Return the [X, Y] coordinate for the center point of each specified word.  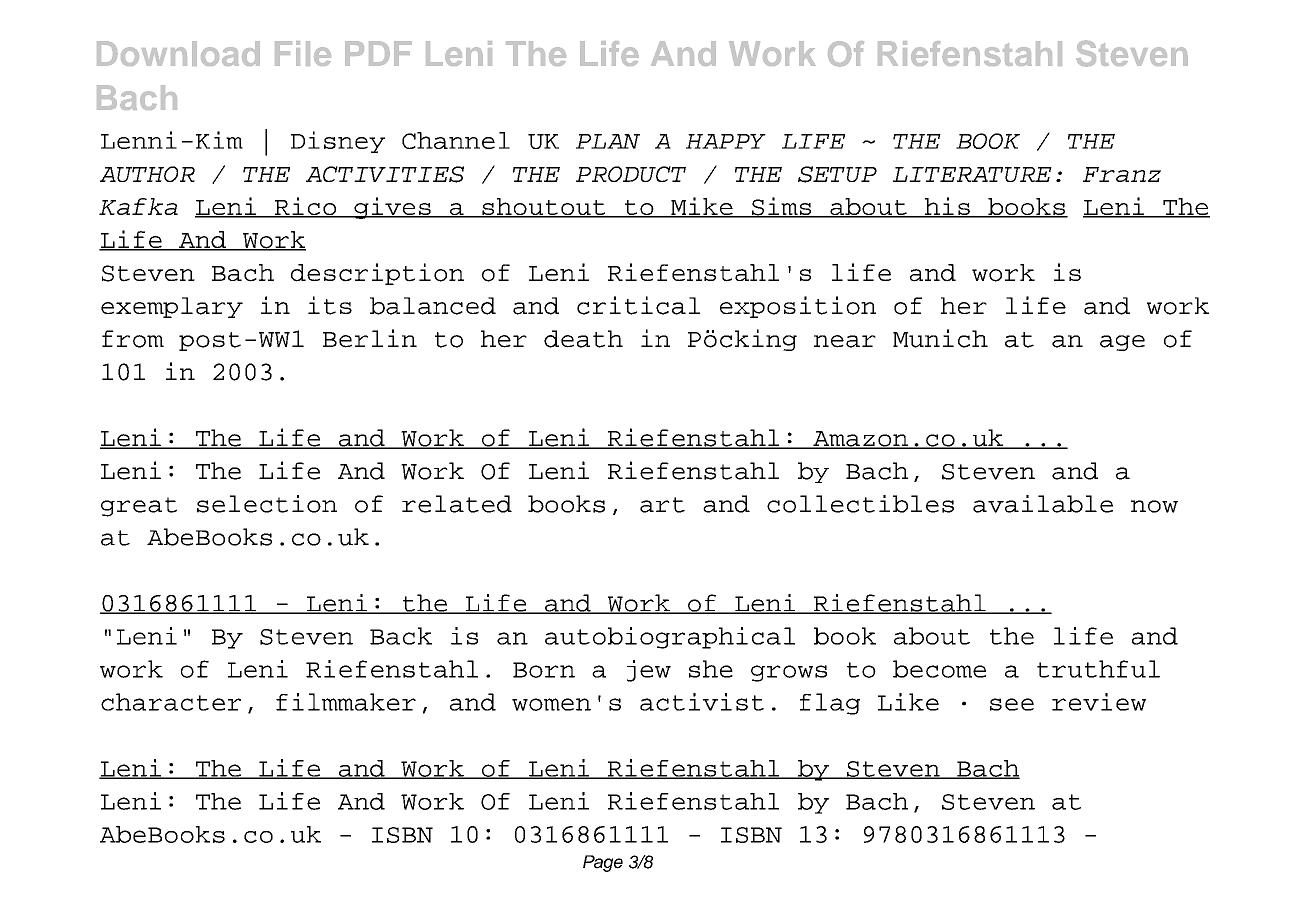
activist [702, 702]
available [1043, 504]
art [662, 505]
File [303, 53]
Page [603, 863]
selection [267, 504]
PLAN [608, 141]
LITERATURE [972, 174]
